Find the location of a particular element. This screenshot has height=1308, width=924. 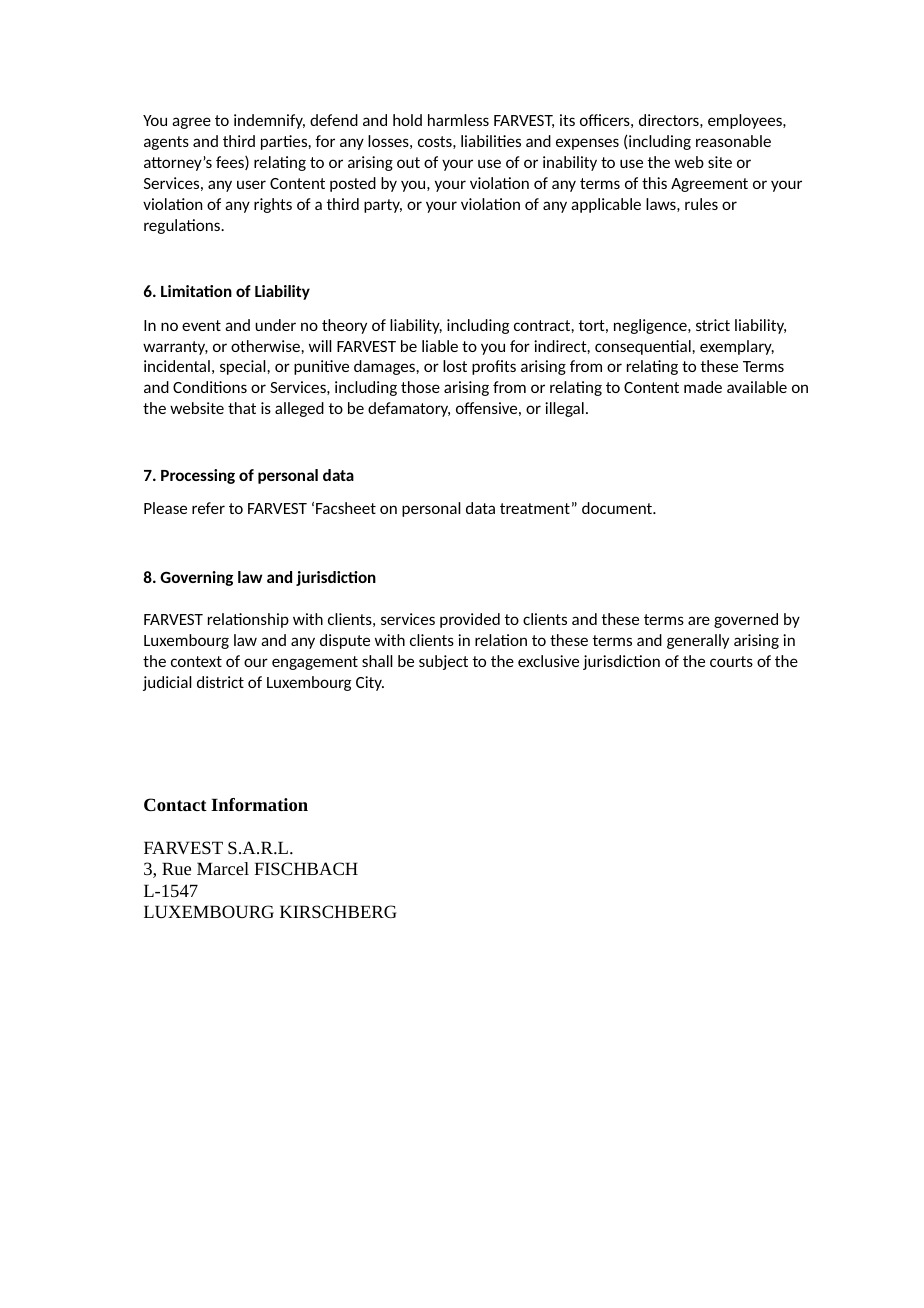

treatment is located at coordinates (535, 508).
